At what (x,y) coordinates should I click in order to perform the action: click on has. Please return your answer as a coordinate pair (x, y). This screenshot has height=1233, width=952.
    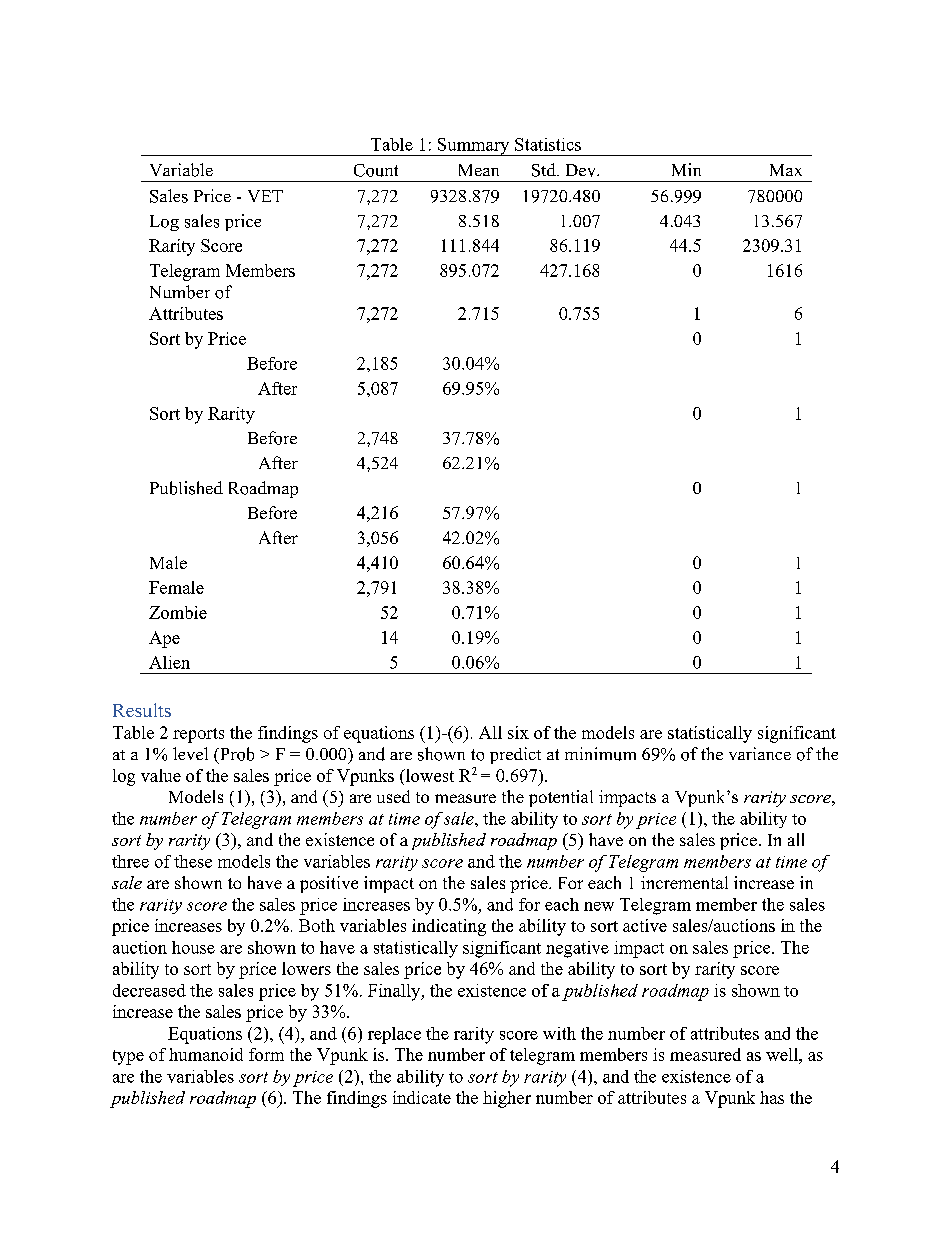
    Looking at the image, I should click on (772, 1097).
